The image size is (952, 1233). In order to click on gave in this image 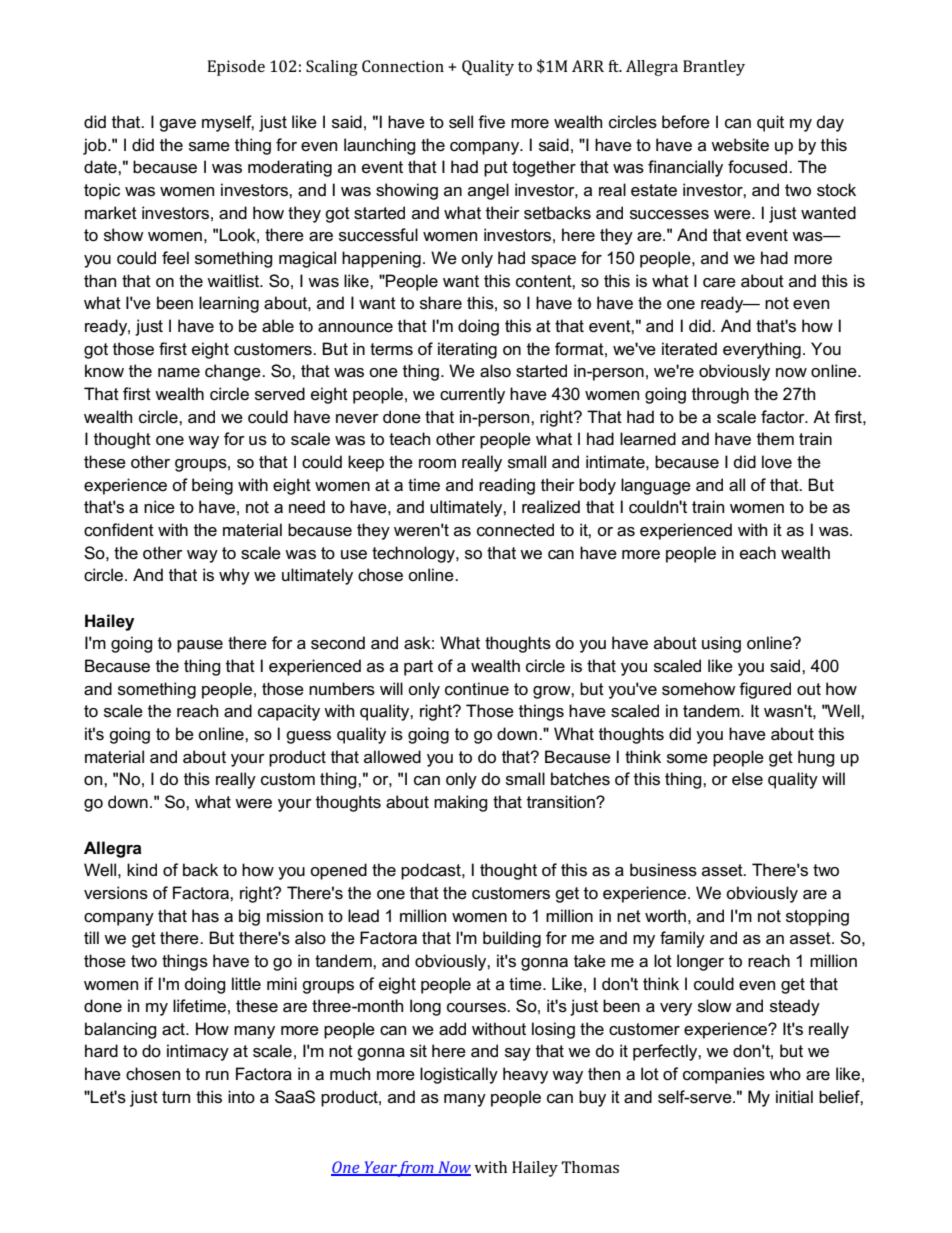, I will do `click(177, 125)`.
